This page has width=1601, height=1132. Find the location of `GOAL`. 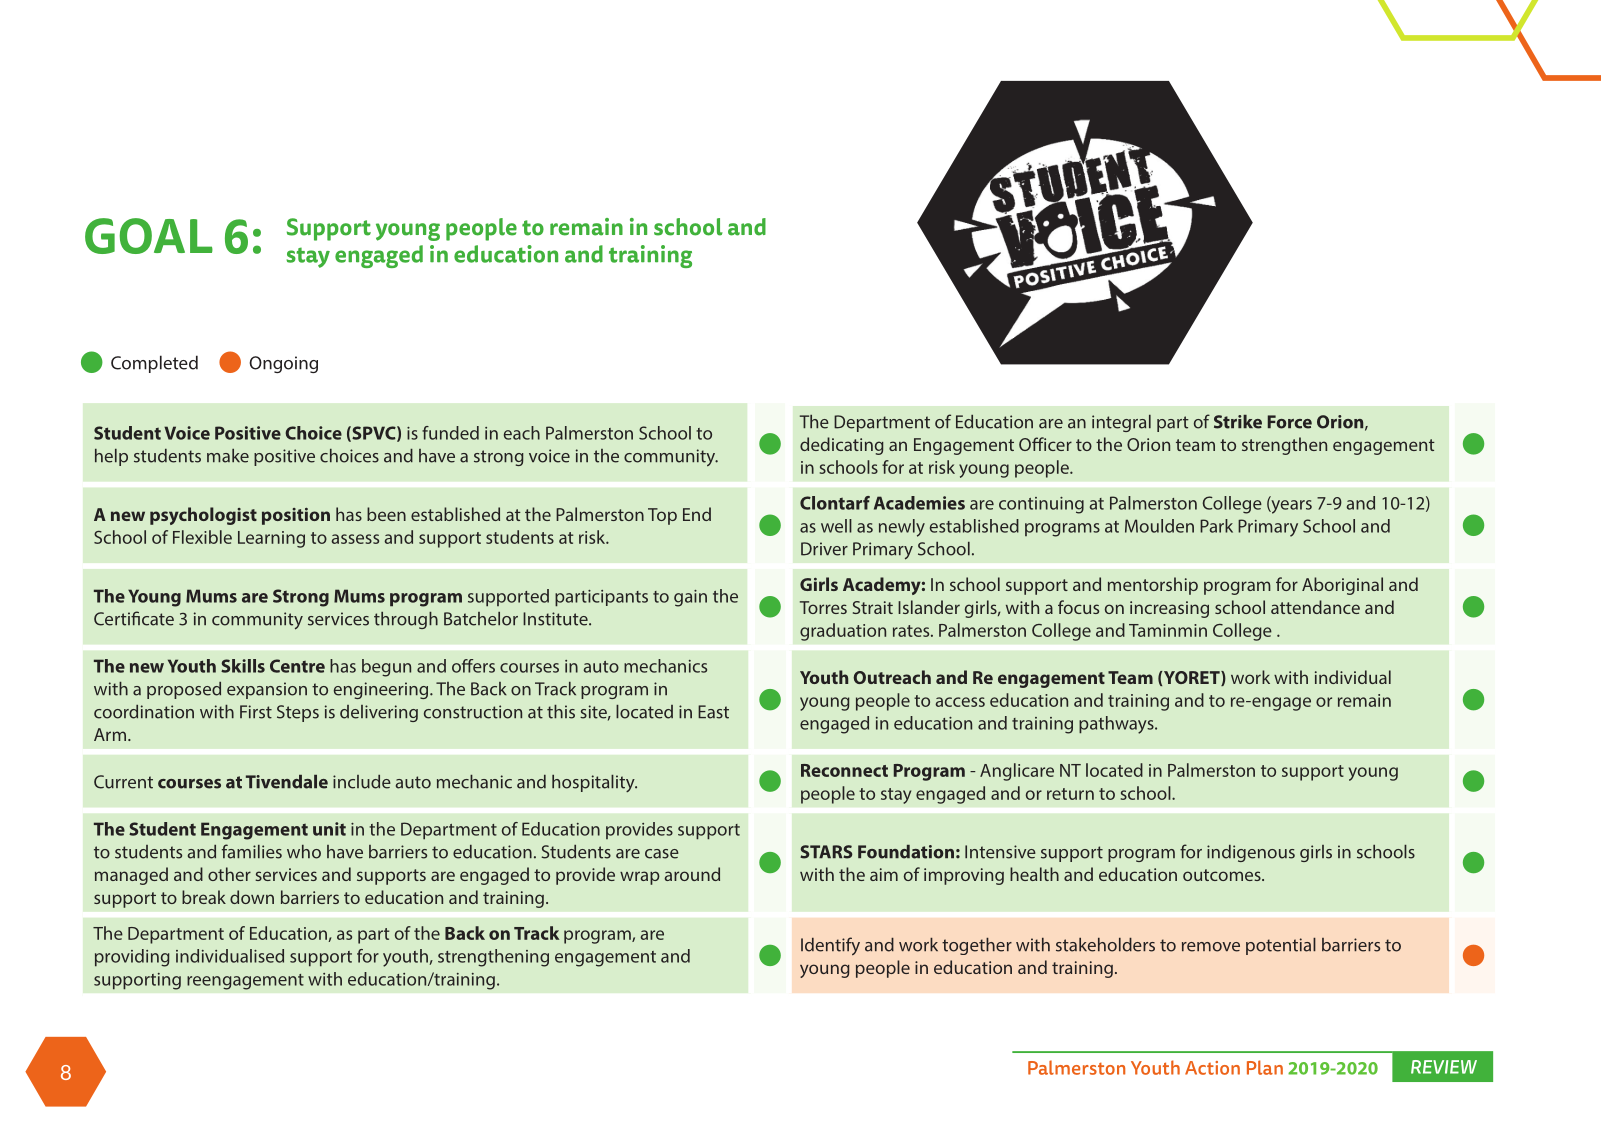

GOAL is located at coordinates (149, 236).
